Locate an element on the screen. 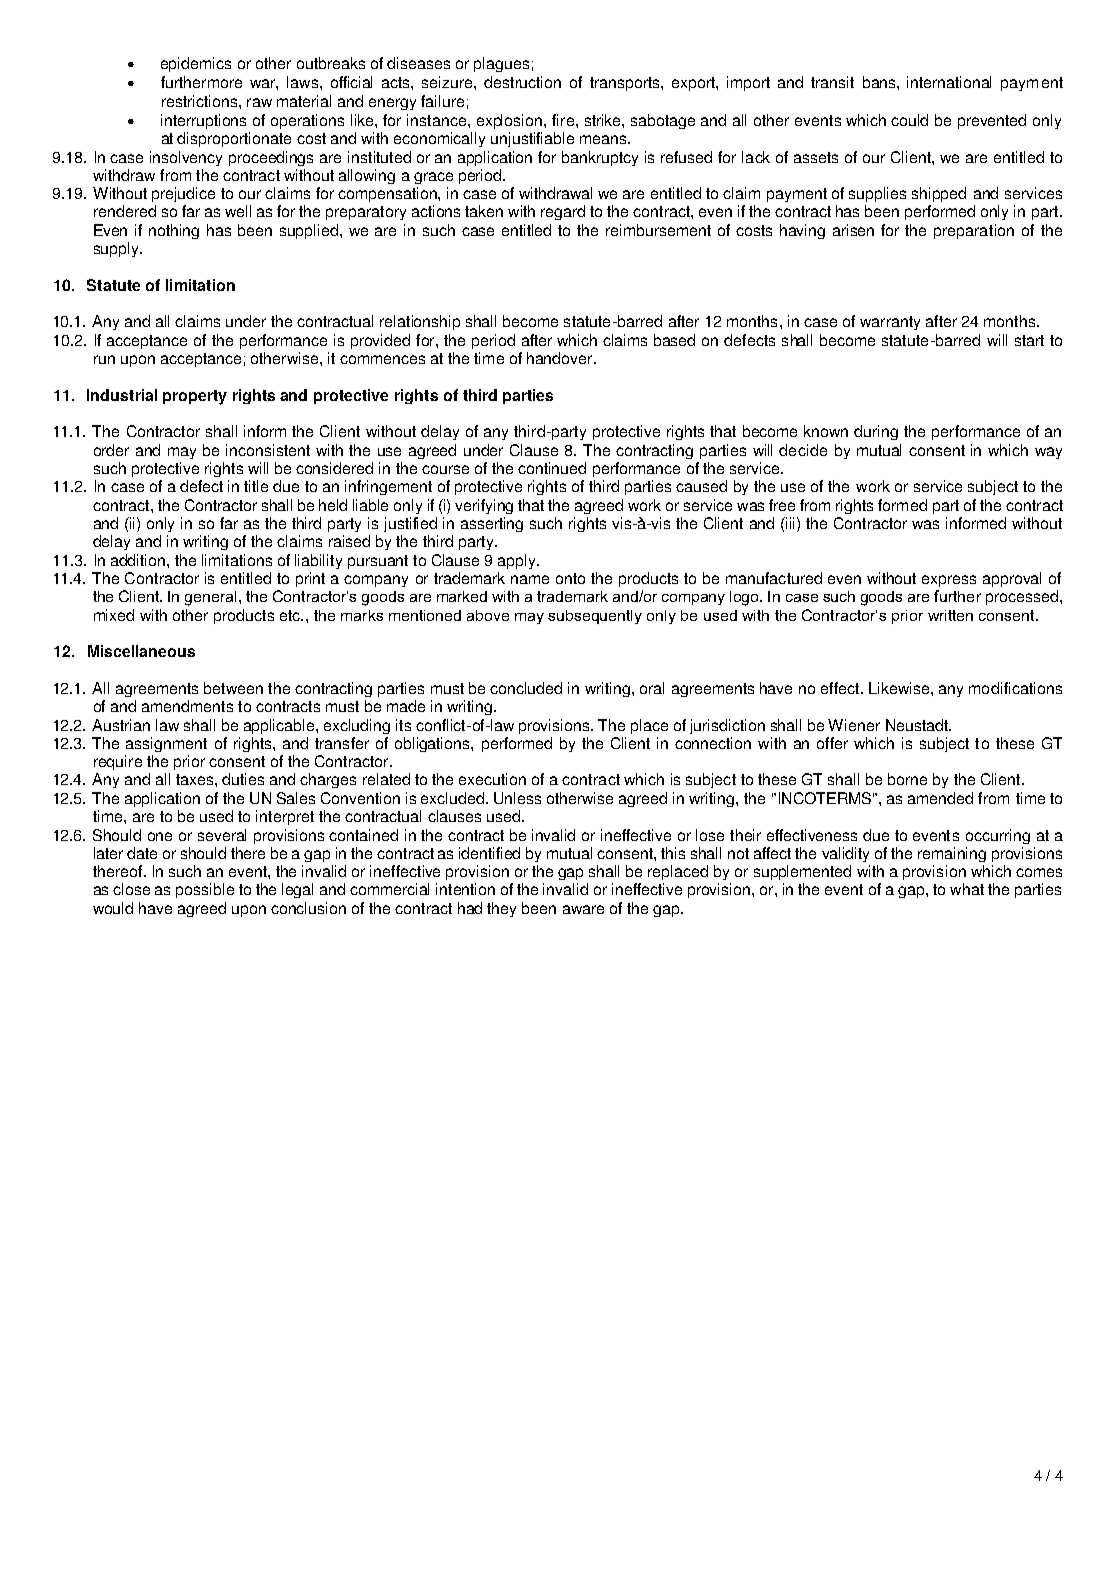 The width and height of the screenshot is (1116, 1578). inconsistent is located at coordinates (268, 450).
